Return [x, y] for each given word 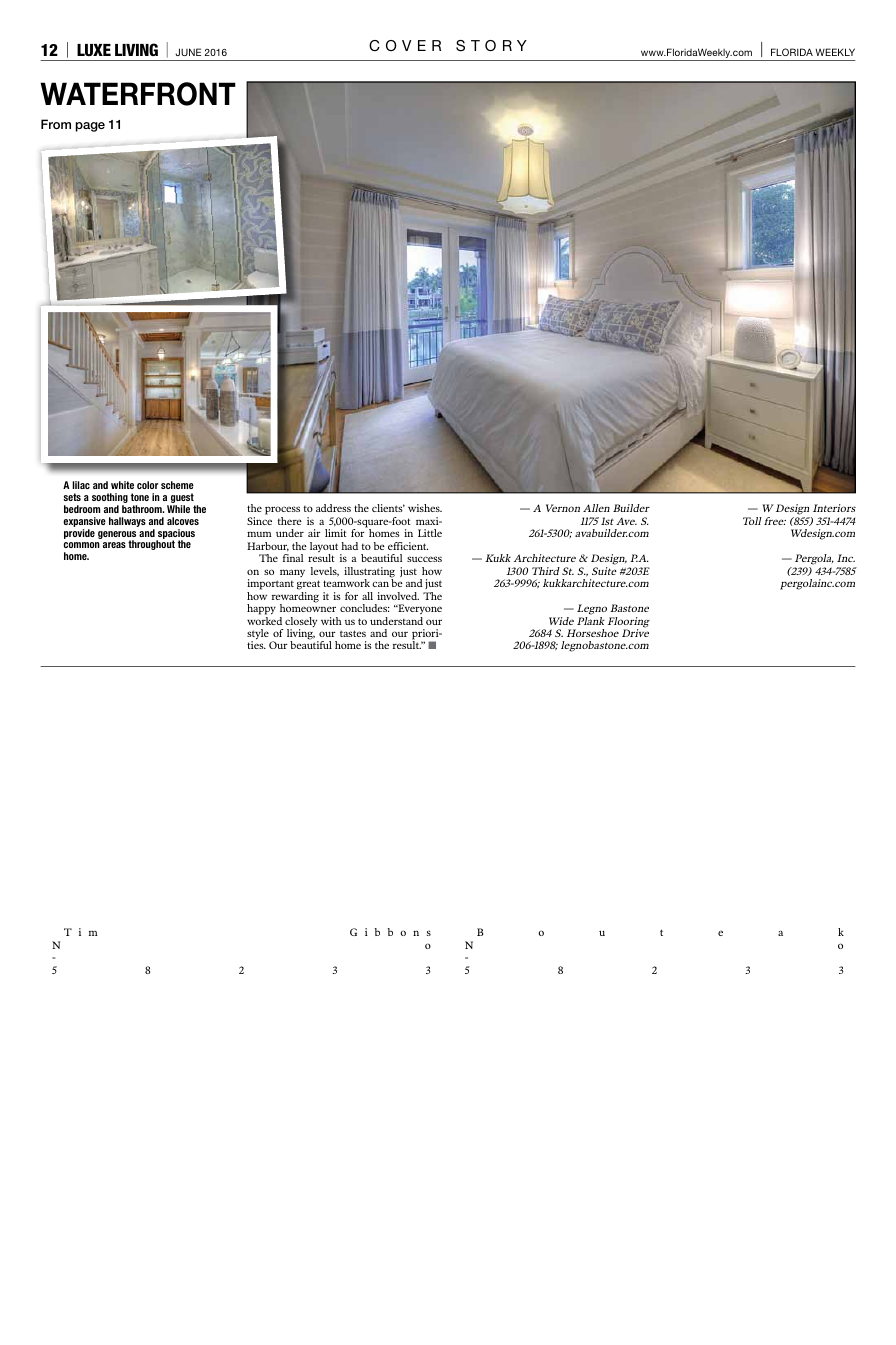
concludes [365, 608]
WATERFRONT [138, 94]
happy [261, 609]
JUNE [188, 52]
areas [114, 545]
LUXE [94, 50]
